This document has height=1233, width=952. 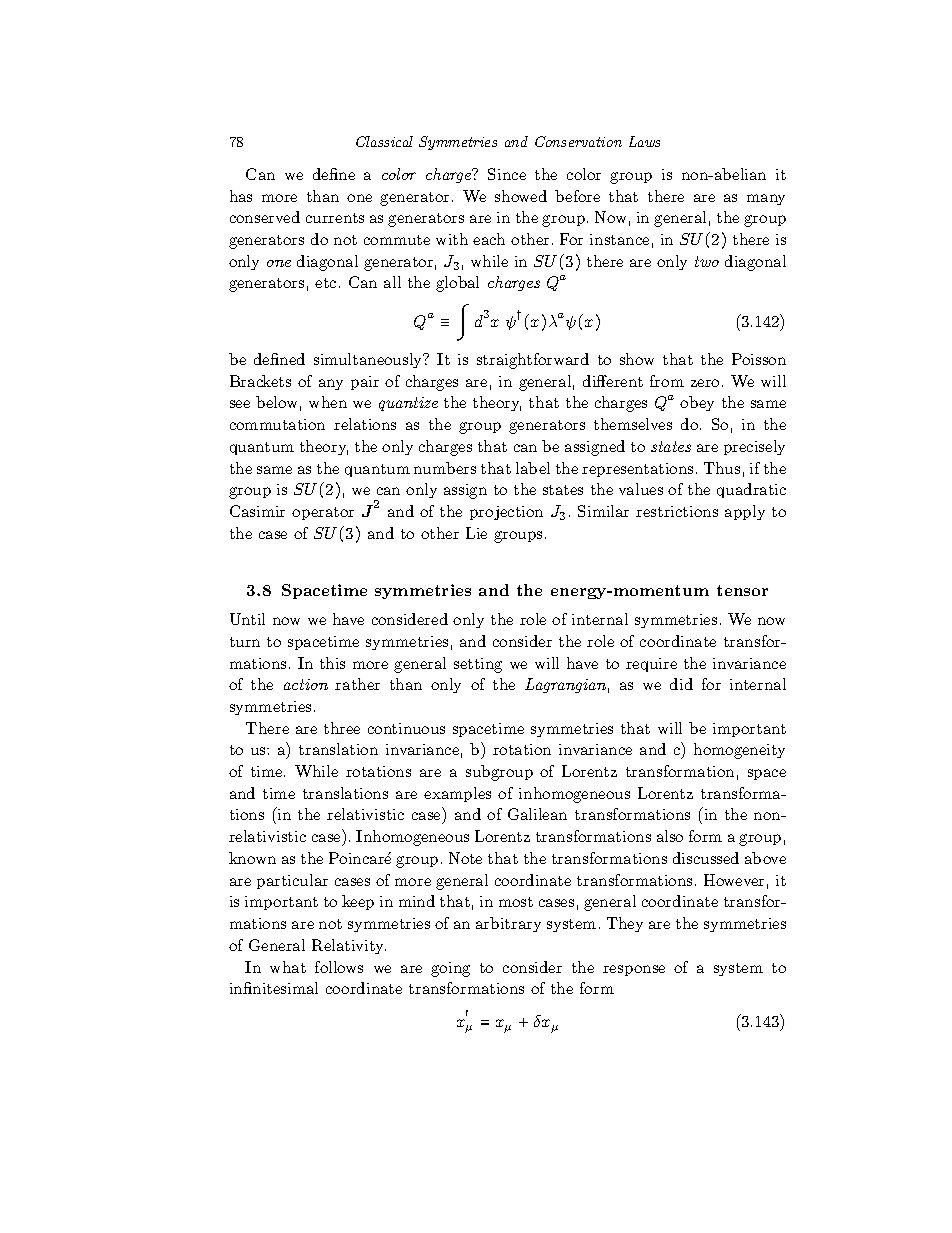 I want to click on label, so click(x=533, y=468).
